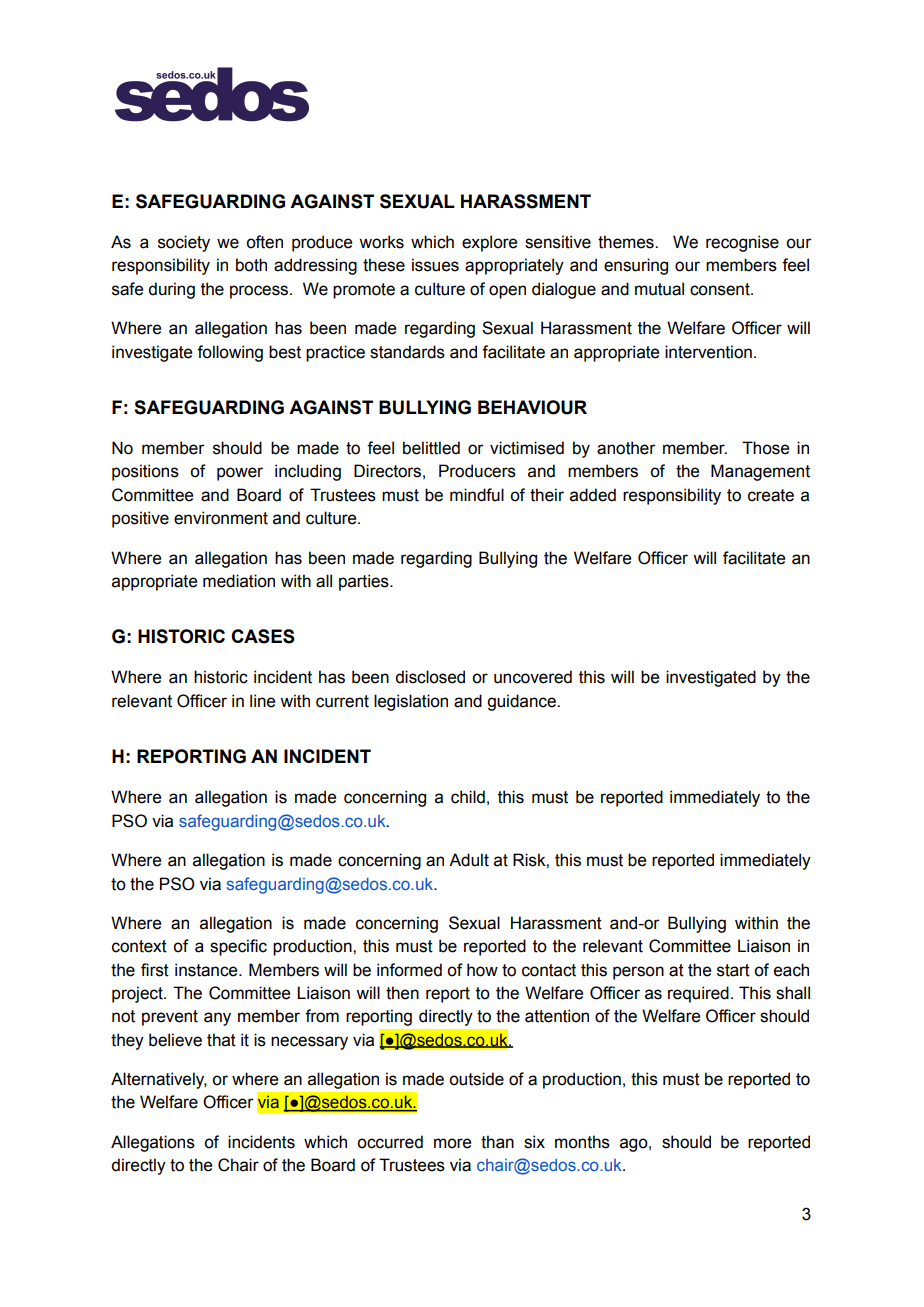  What do you see at coordinates (435, 265) in the screenshot?
I see `issues` at bounding box center [435, 265].
